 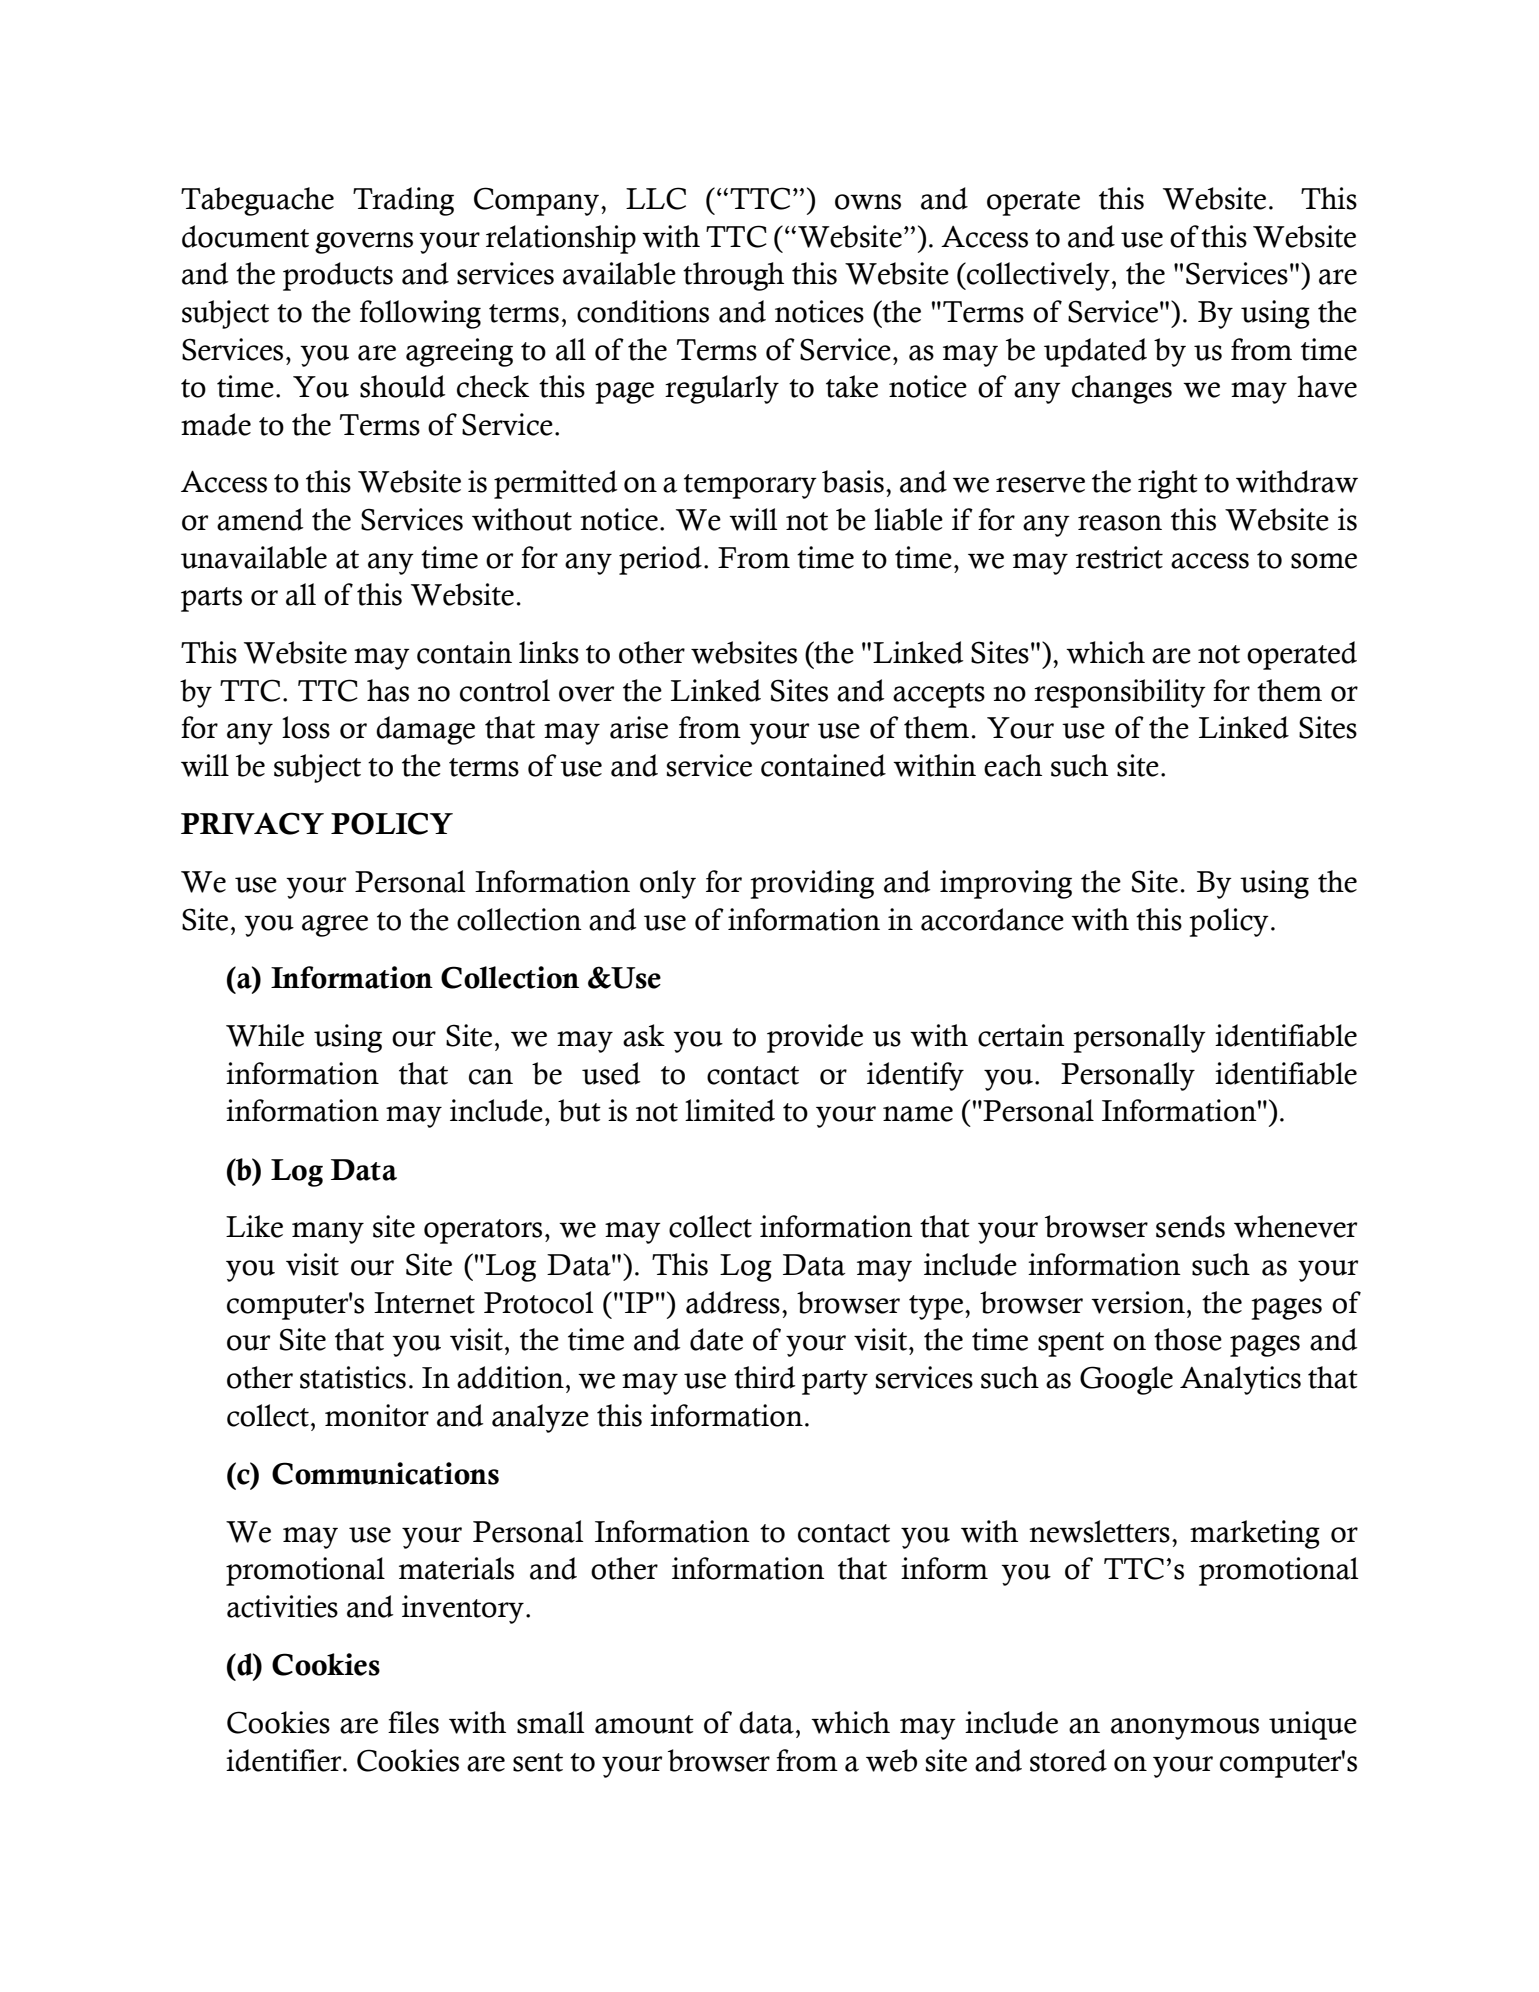 What do you see at coordinates (815, 1038) in the document?
I see `provide` at bounding box center [815, 1038].
